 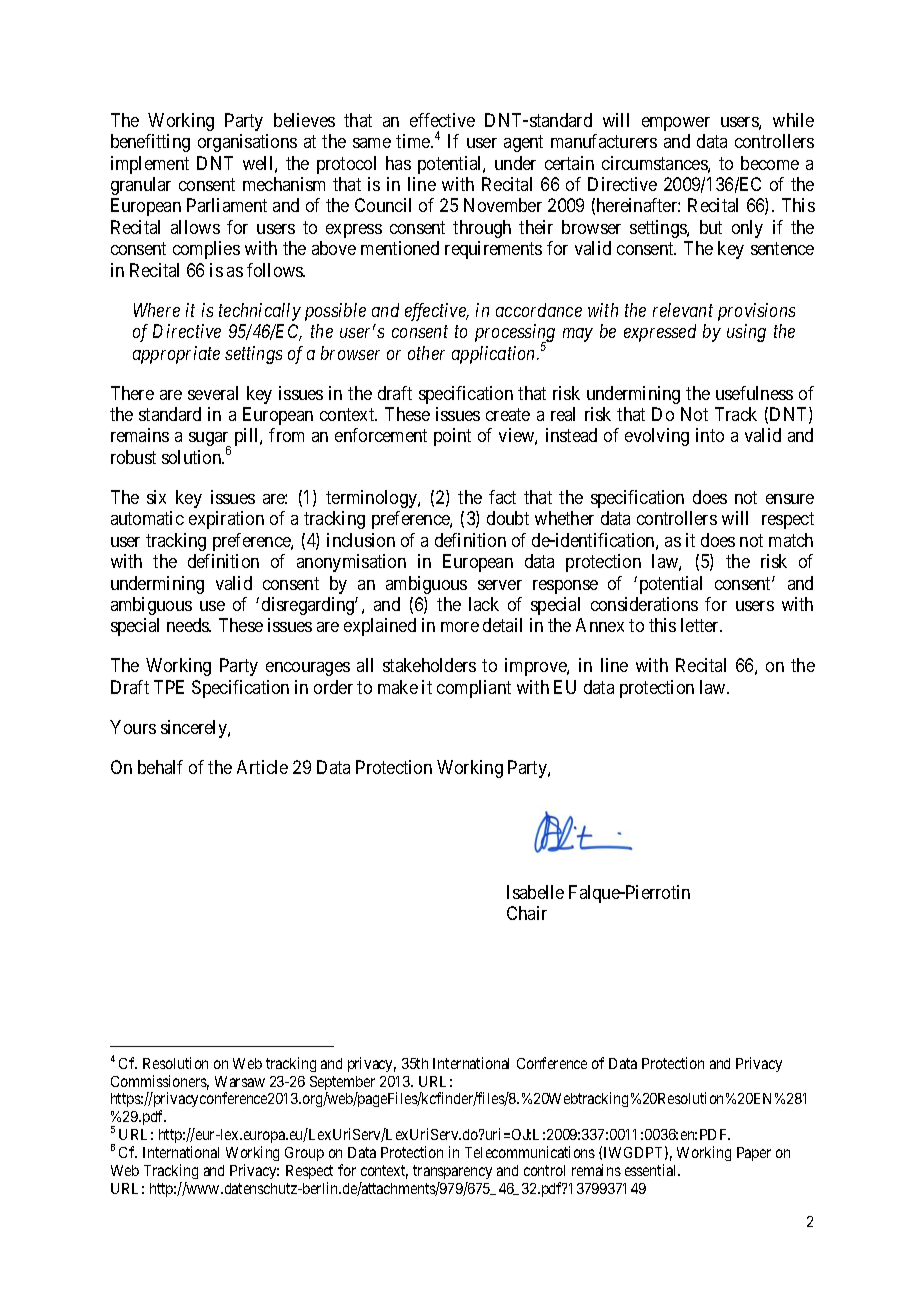 I want to click on doubt, so click(x=508, y=518).
